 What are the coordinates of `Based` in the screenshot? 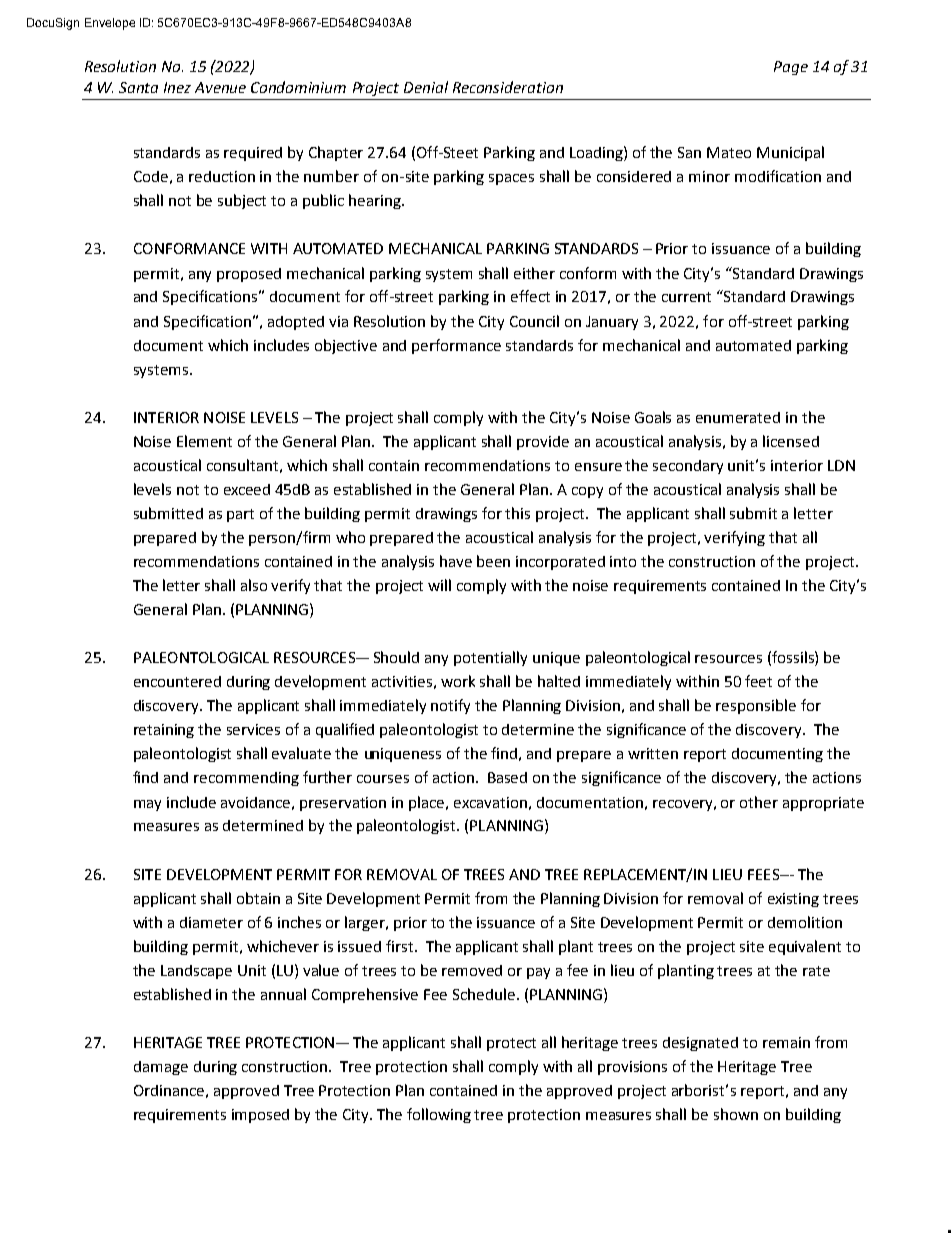 It's located at (507, 777).
